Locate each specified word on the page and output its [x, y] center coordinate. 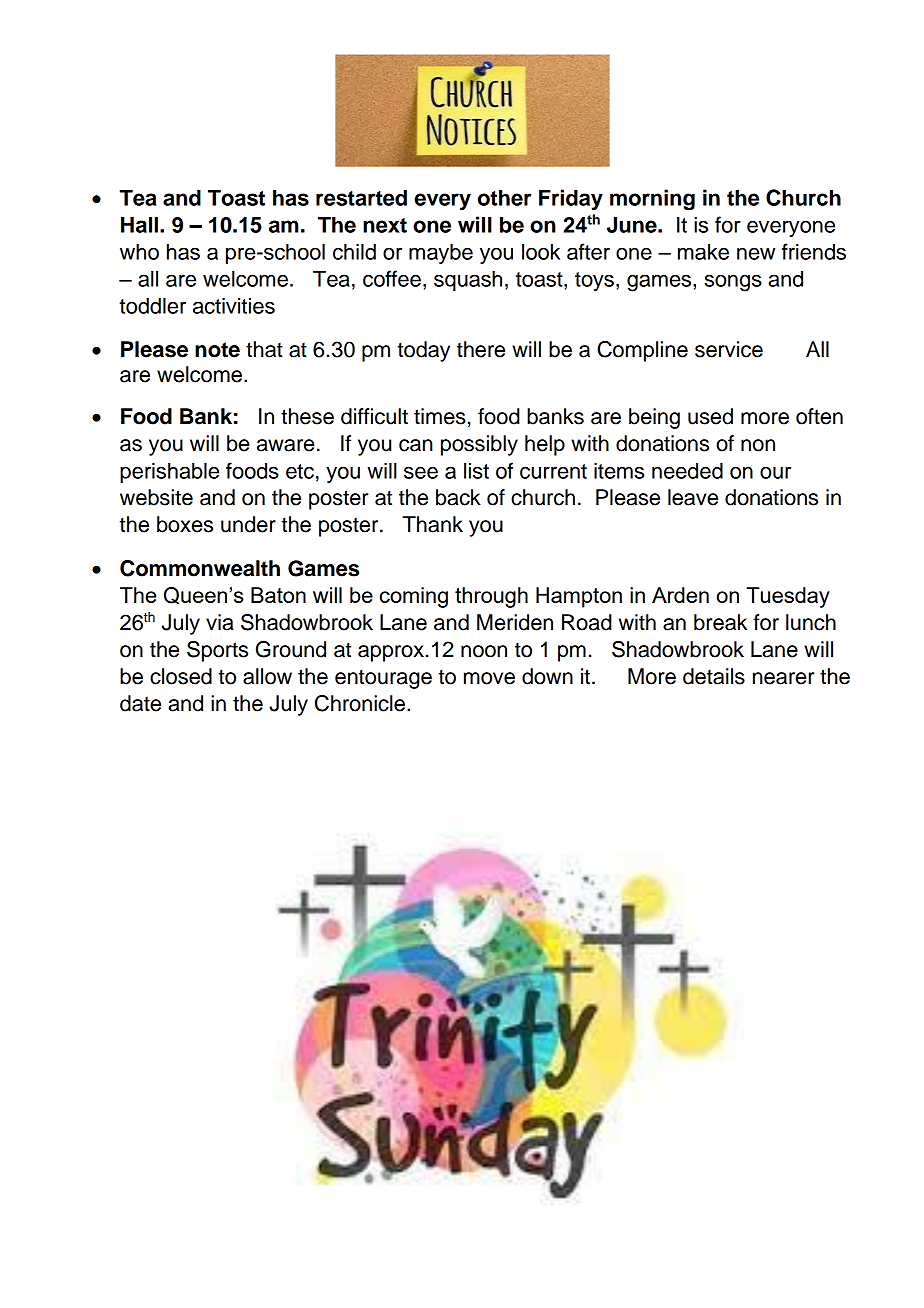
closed [181, 676]
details [714, 676]
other [504, 198]
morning [652, 200]
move [489, 678]
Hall [139, 225]
